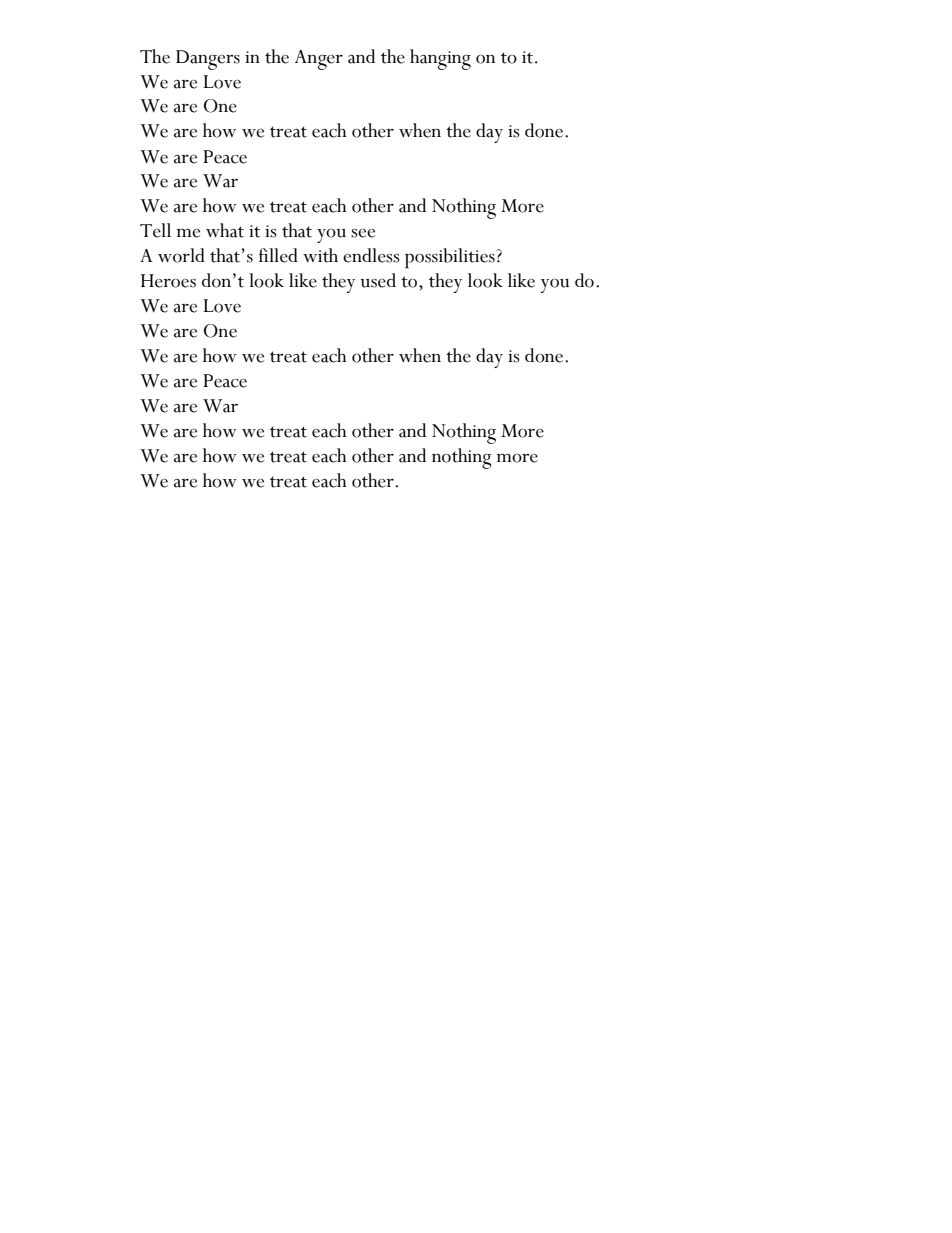 The image size is (952, 1233). What do you see at coordinates (371, 255) in the image?
I see `endless` at bounding box center [371, 255].
